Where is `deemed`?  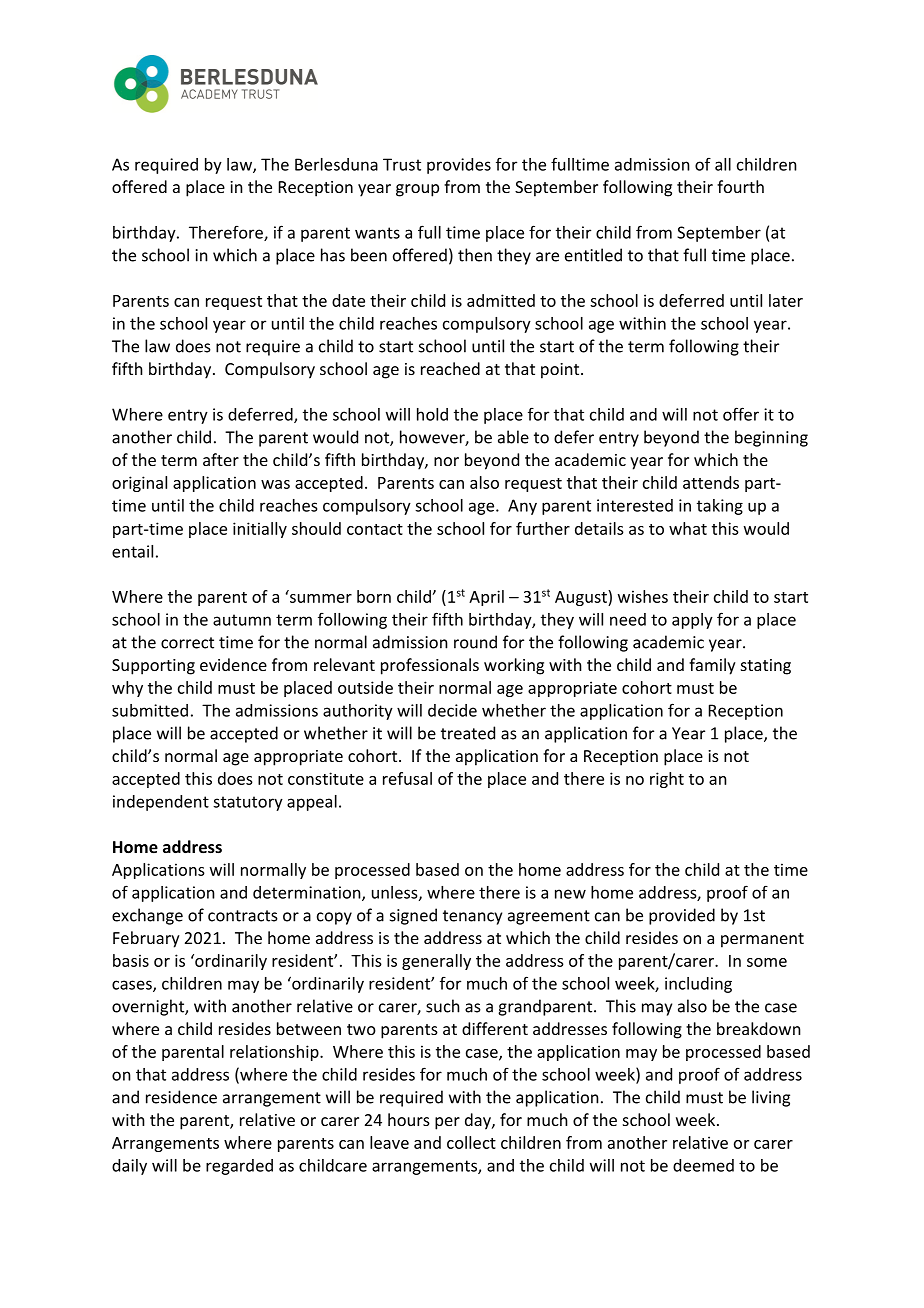 deemed is located at coordinates (703, 1165).
